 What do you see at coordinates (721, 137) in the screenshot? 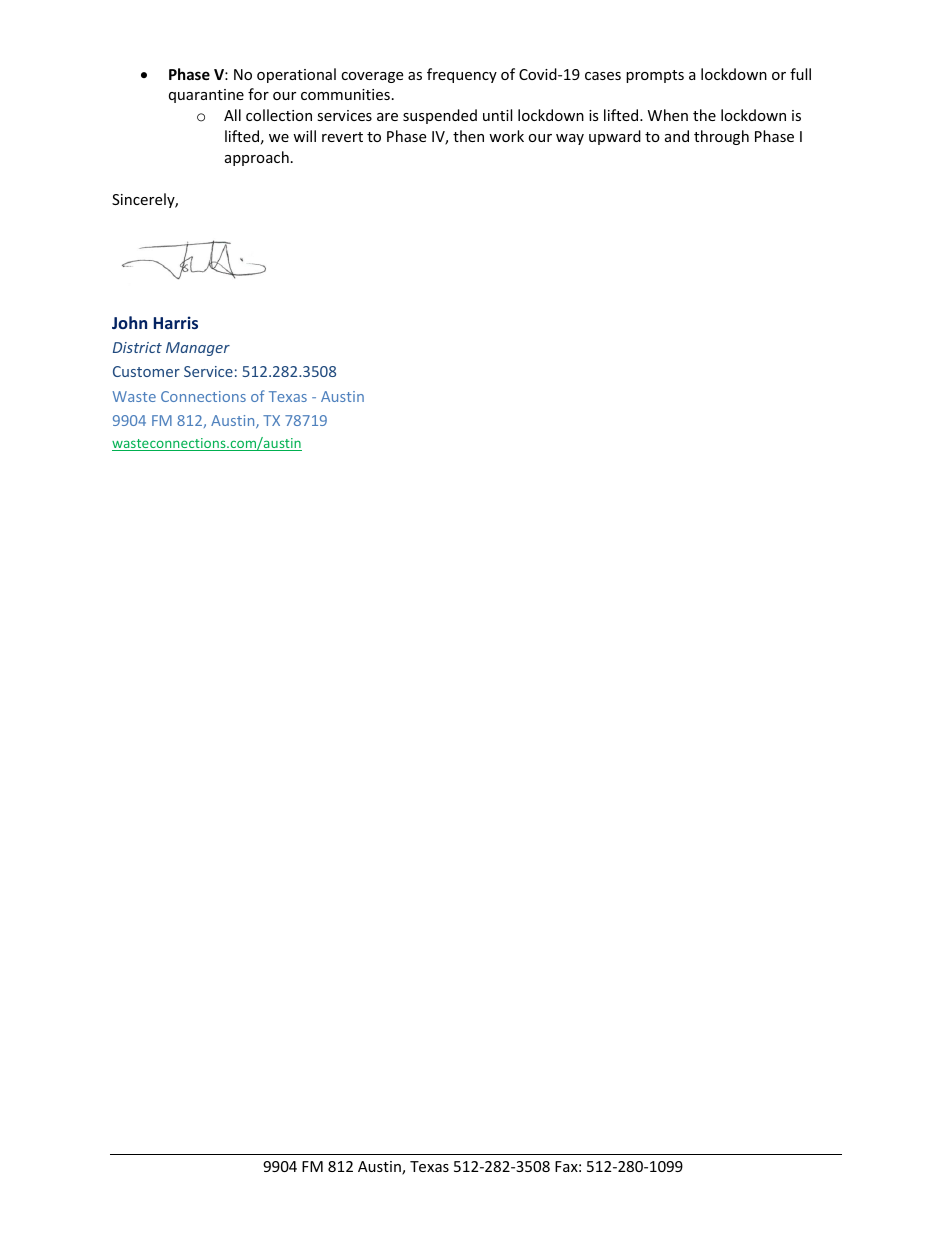
I see `through` at bounding box center [721, 137].
